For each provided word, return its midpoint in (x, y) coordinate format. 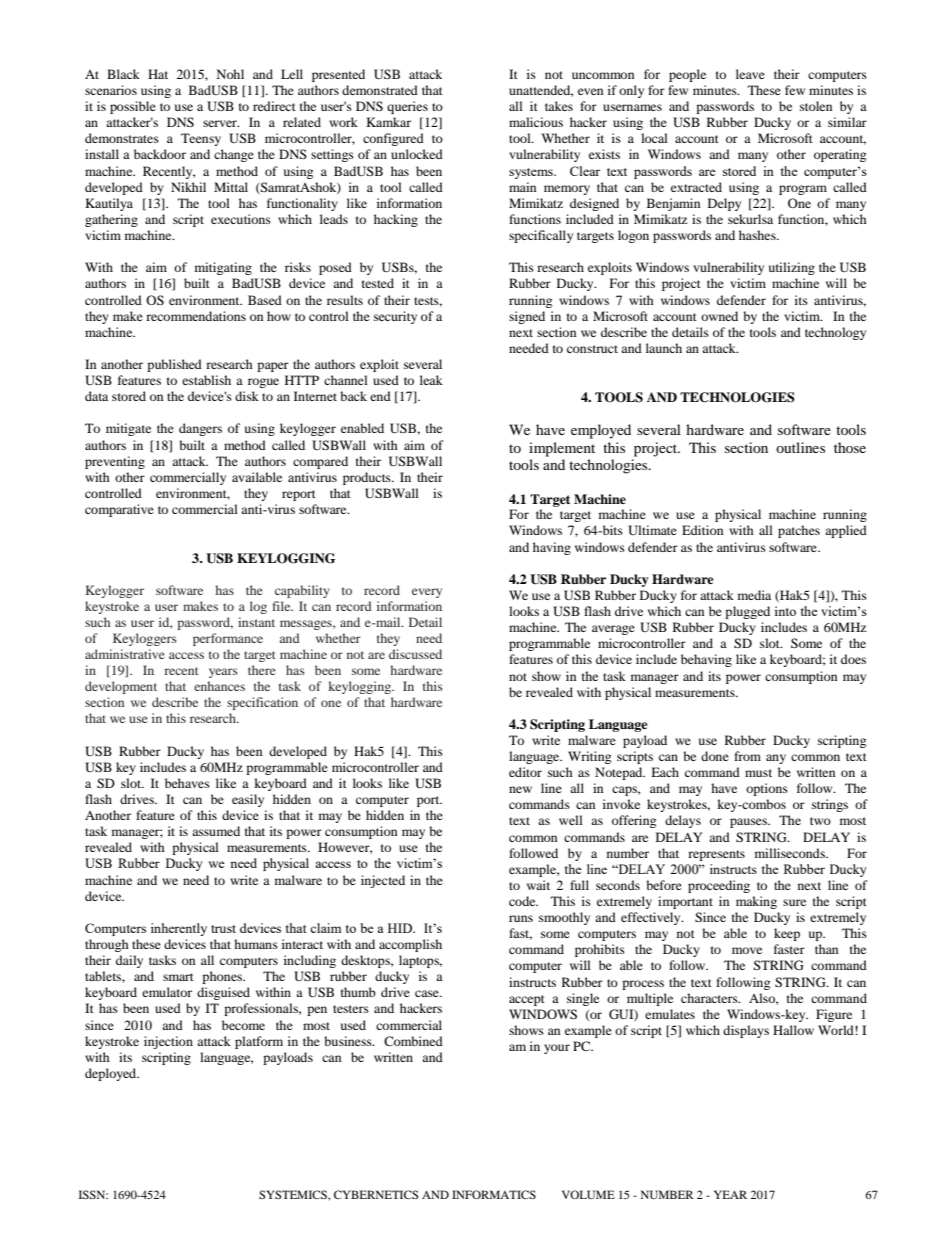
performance (228, 639)
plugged (747, 612)
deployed (112, 1074)
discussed (415, 654)
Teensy (201, 139)
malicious (536, 122)
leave (750, 74)
